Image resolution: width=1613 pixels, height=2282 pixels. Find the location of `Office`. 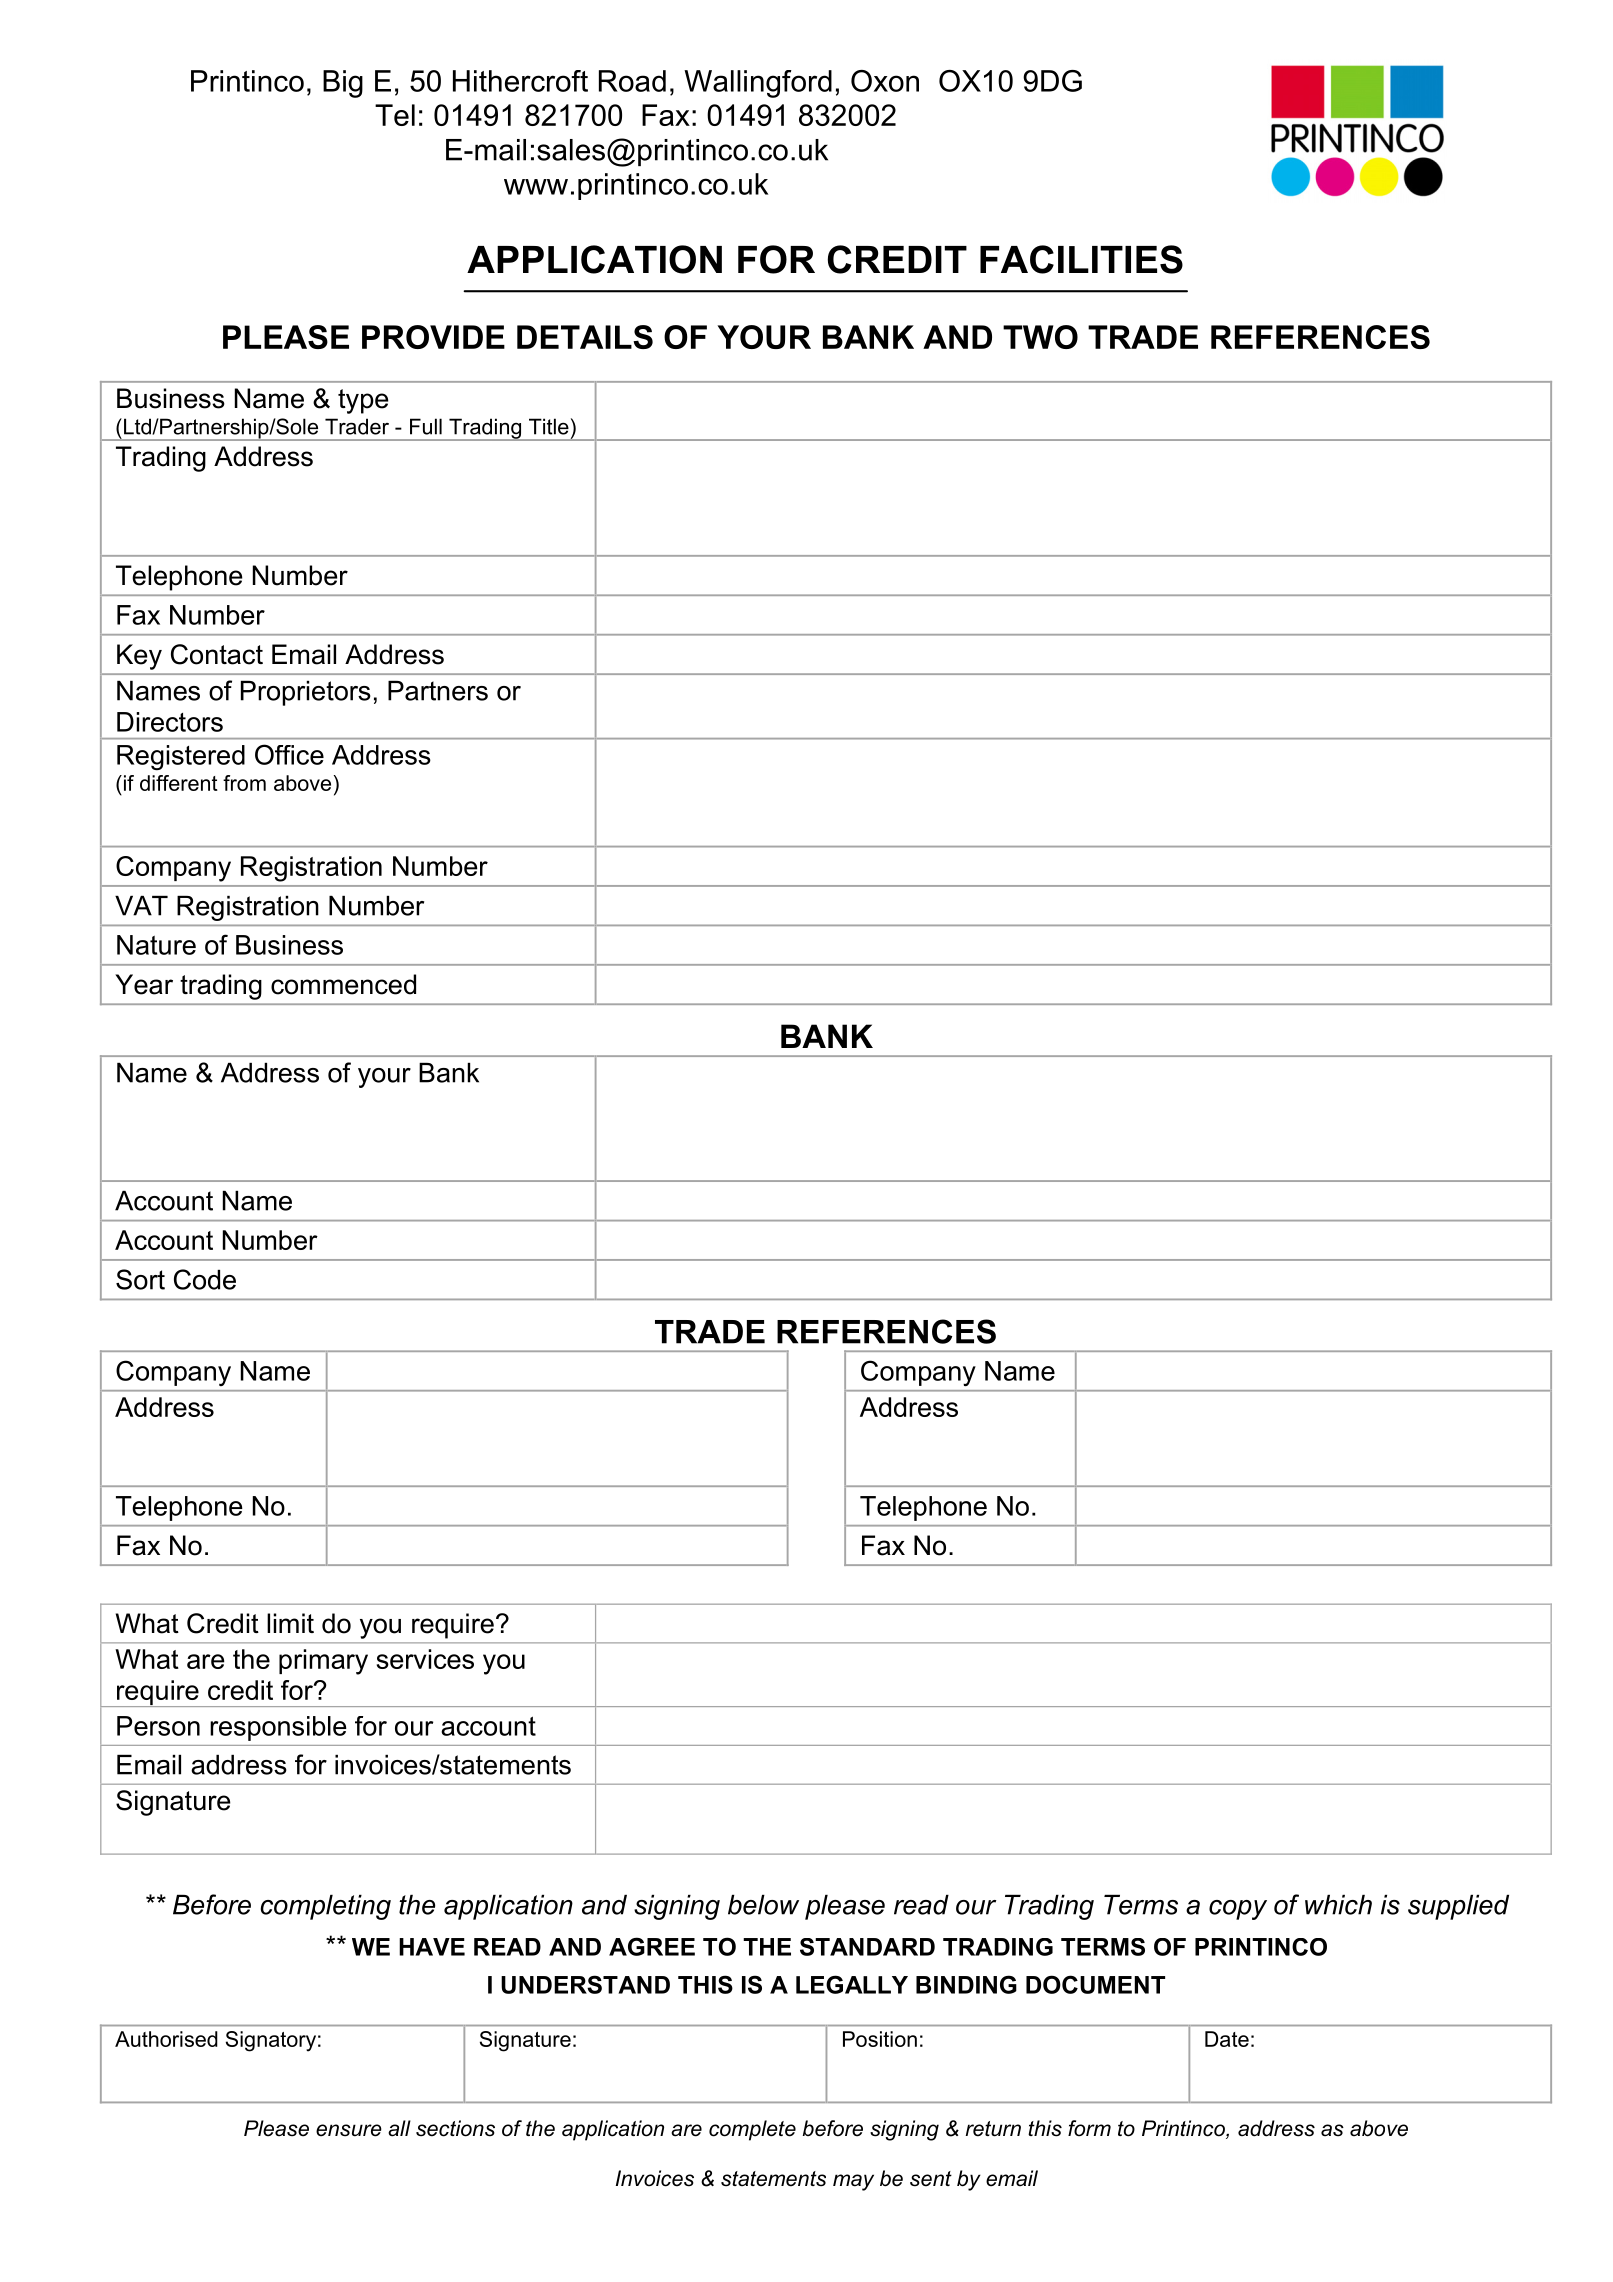

Office is located at coordinates (289, 754).
